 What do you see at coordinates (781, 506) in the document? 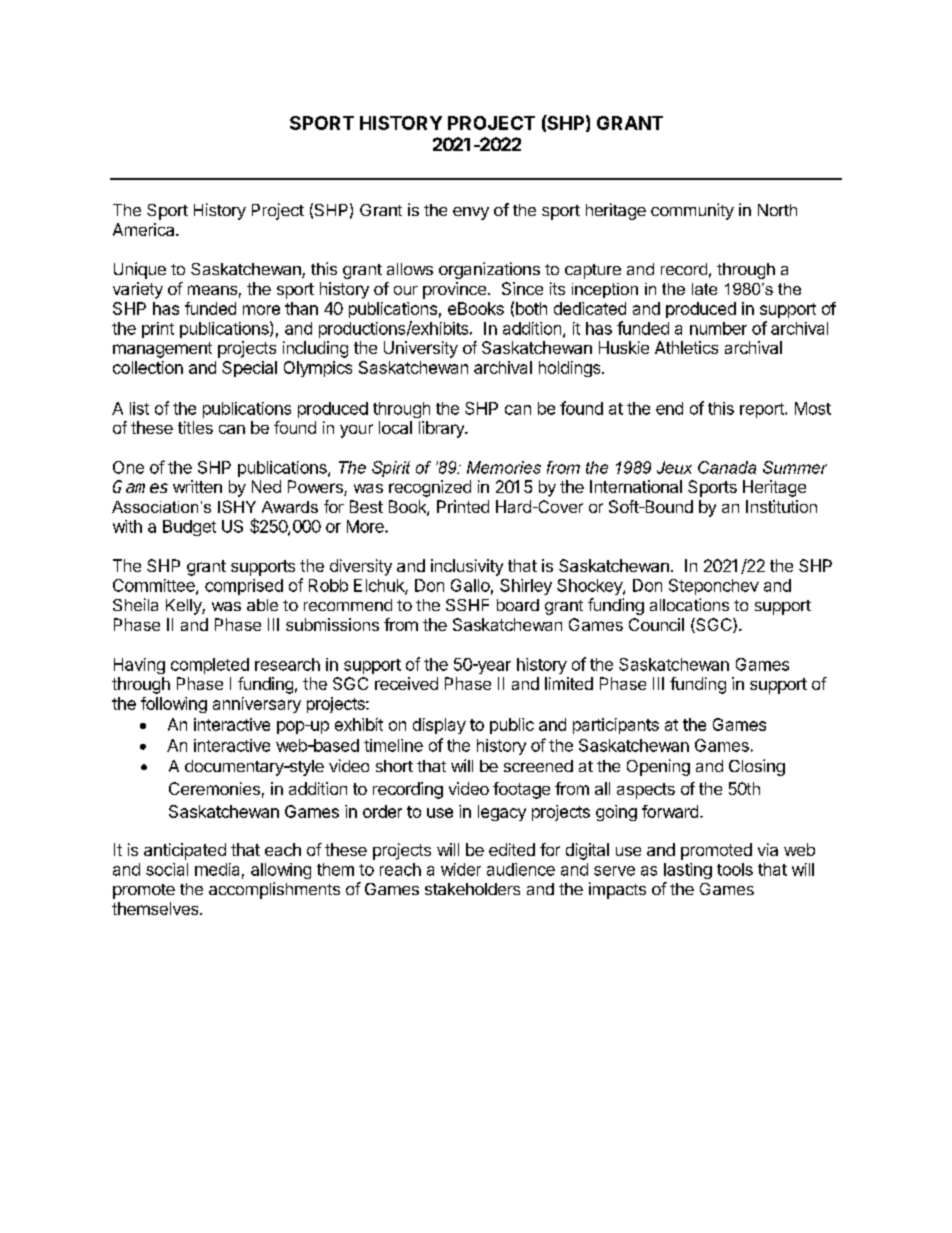
I see `Institution` at bounding box center [781, 506].
